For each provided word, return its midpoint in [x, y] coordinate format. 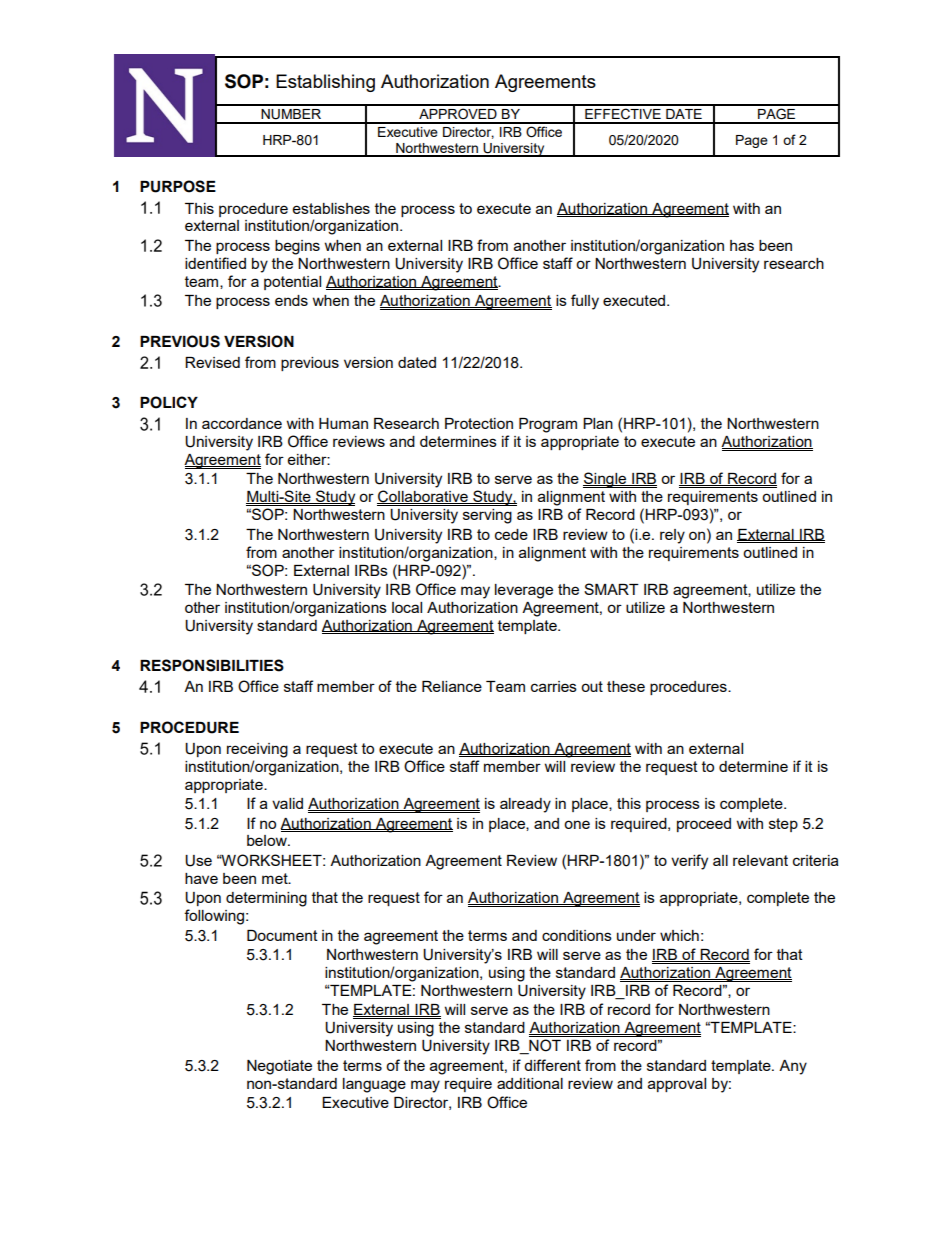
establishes [331, 208]
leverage [524, 591]
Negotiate [279, 1067]
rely [672, 536]
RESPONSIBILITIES [212, 665]
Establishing [325, 83]
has [742, 245]
